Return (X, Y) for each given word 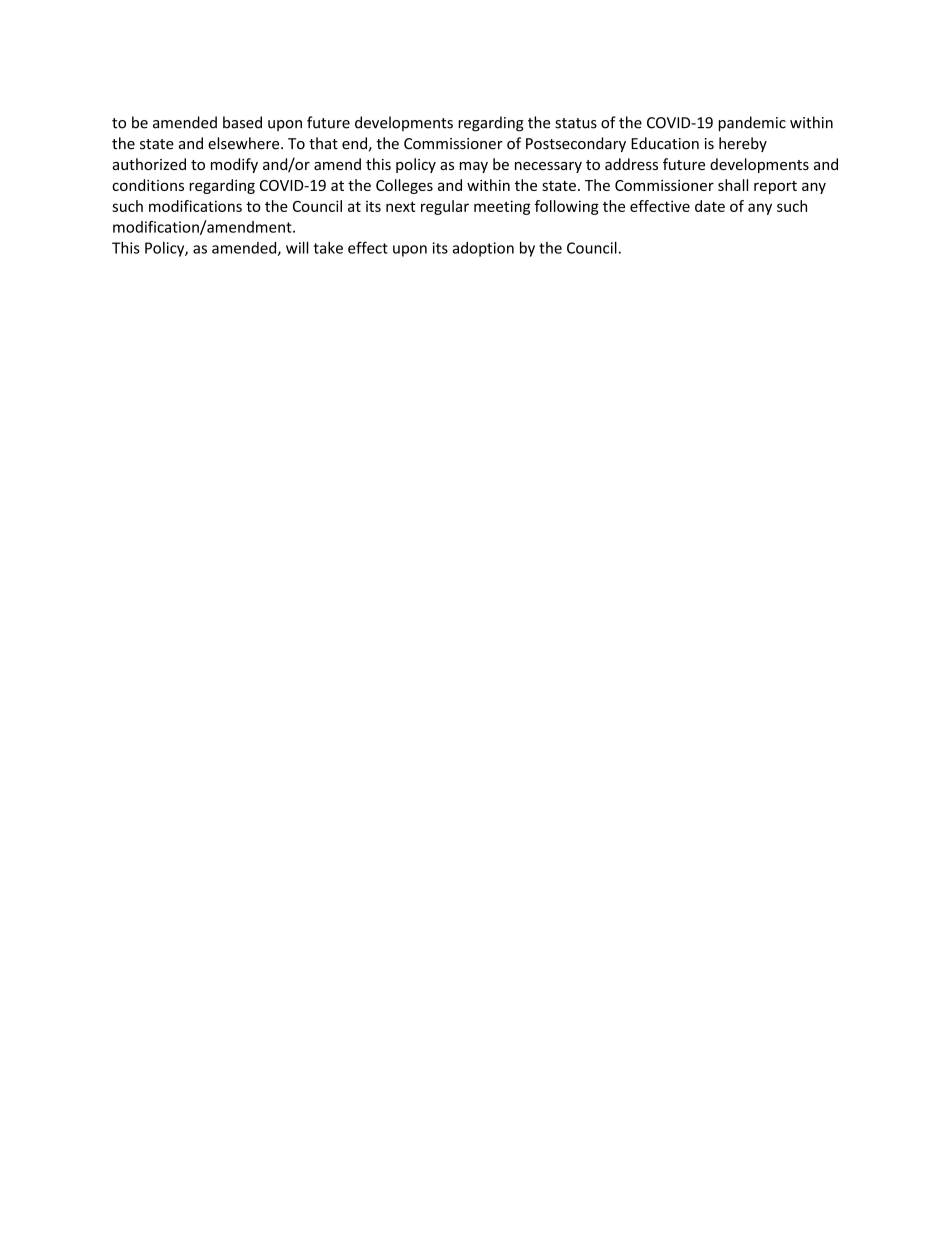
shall (733, 185)
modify (234, 165)
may (474, 167)
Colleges (404, 186)
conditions (148, 185)
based (242, 122)
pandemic (752, 124)
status (576, 123)
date (710, 206)
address (631, 164)
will (297, 248)
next (401, 206)
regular (445, 207)
